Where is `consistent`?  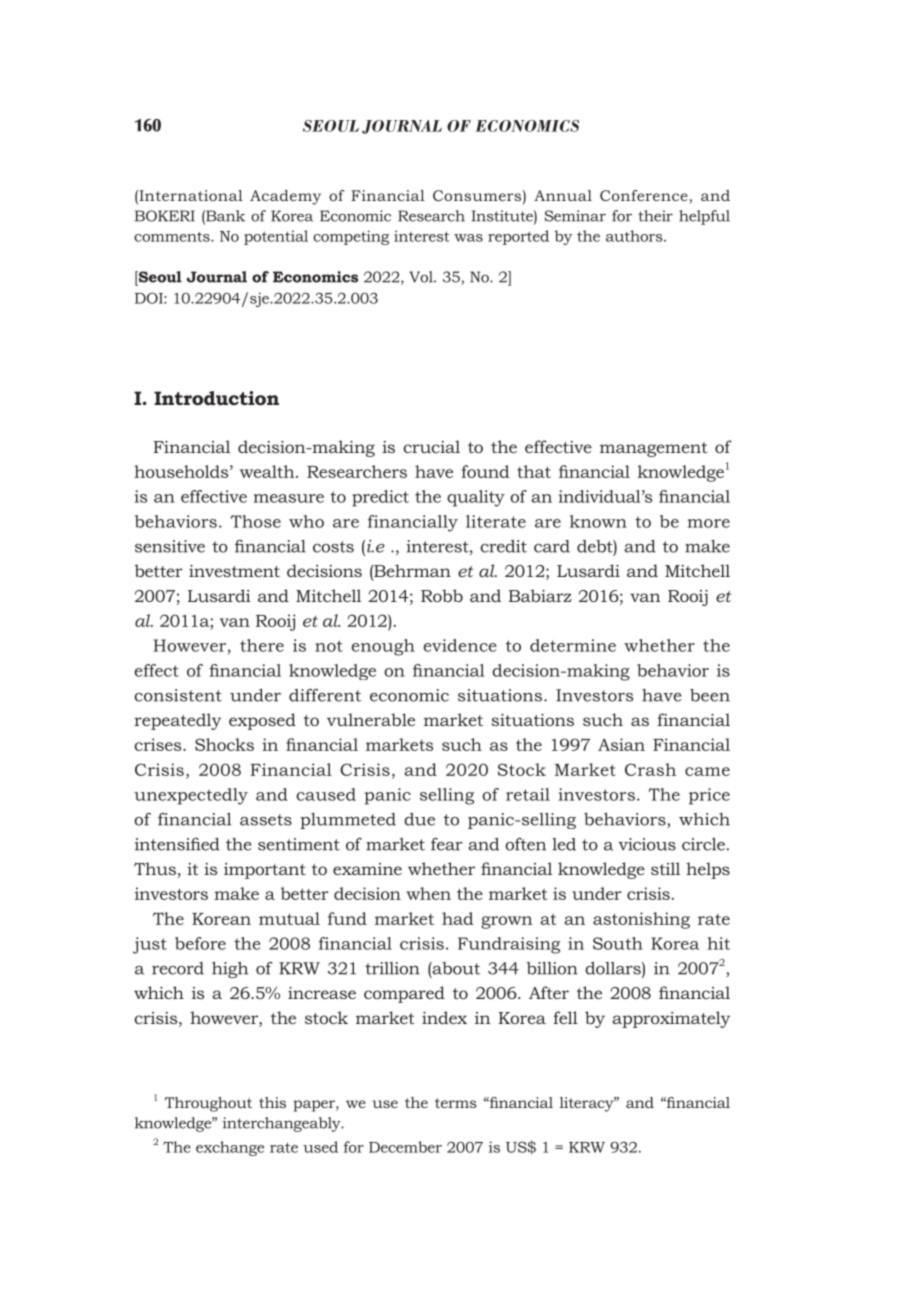 consistent is located at coordinates (178, 695).
